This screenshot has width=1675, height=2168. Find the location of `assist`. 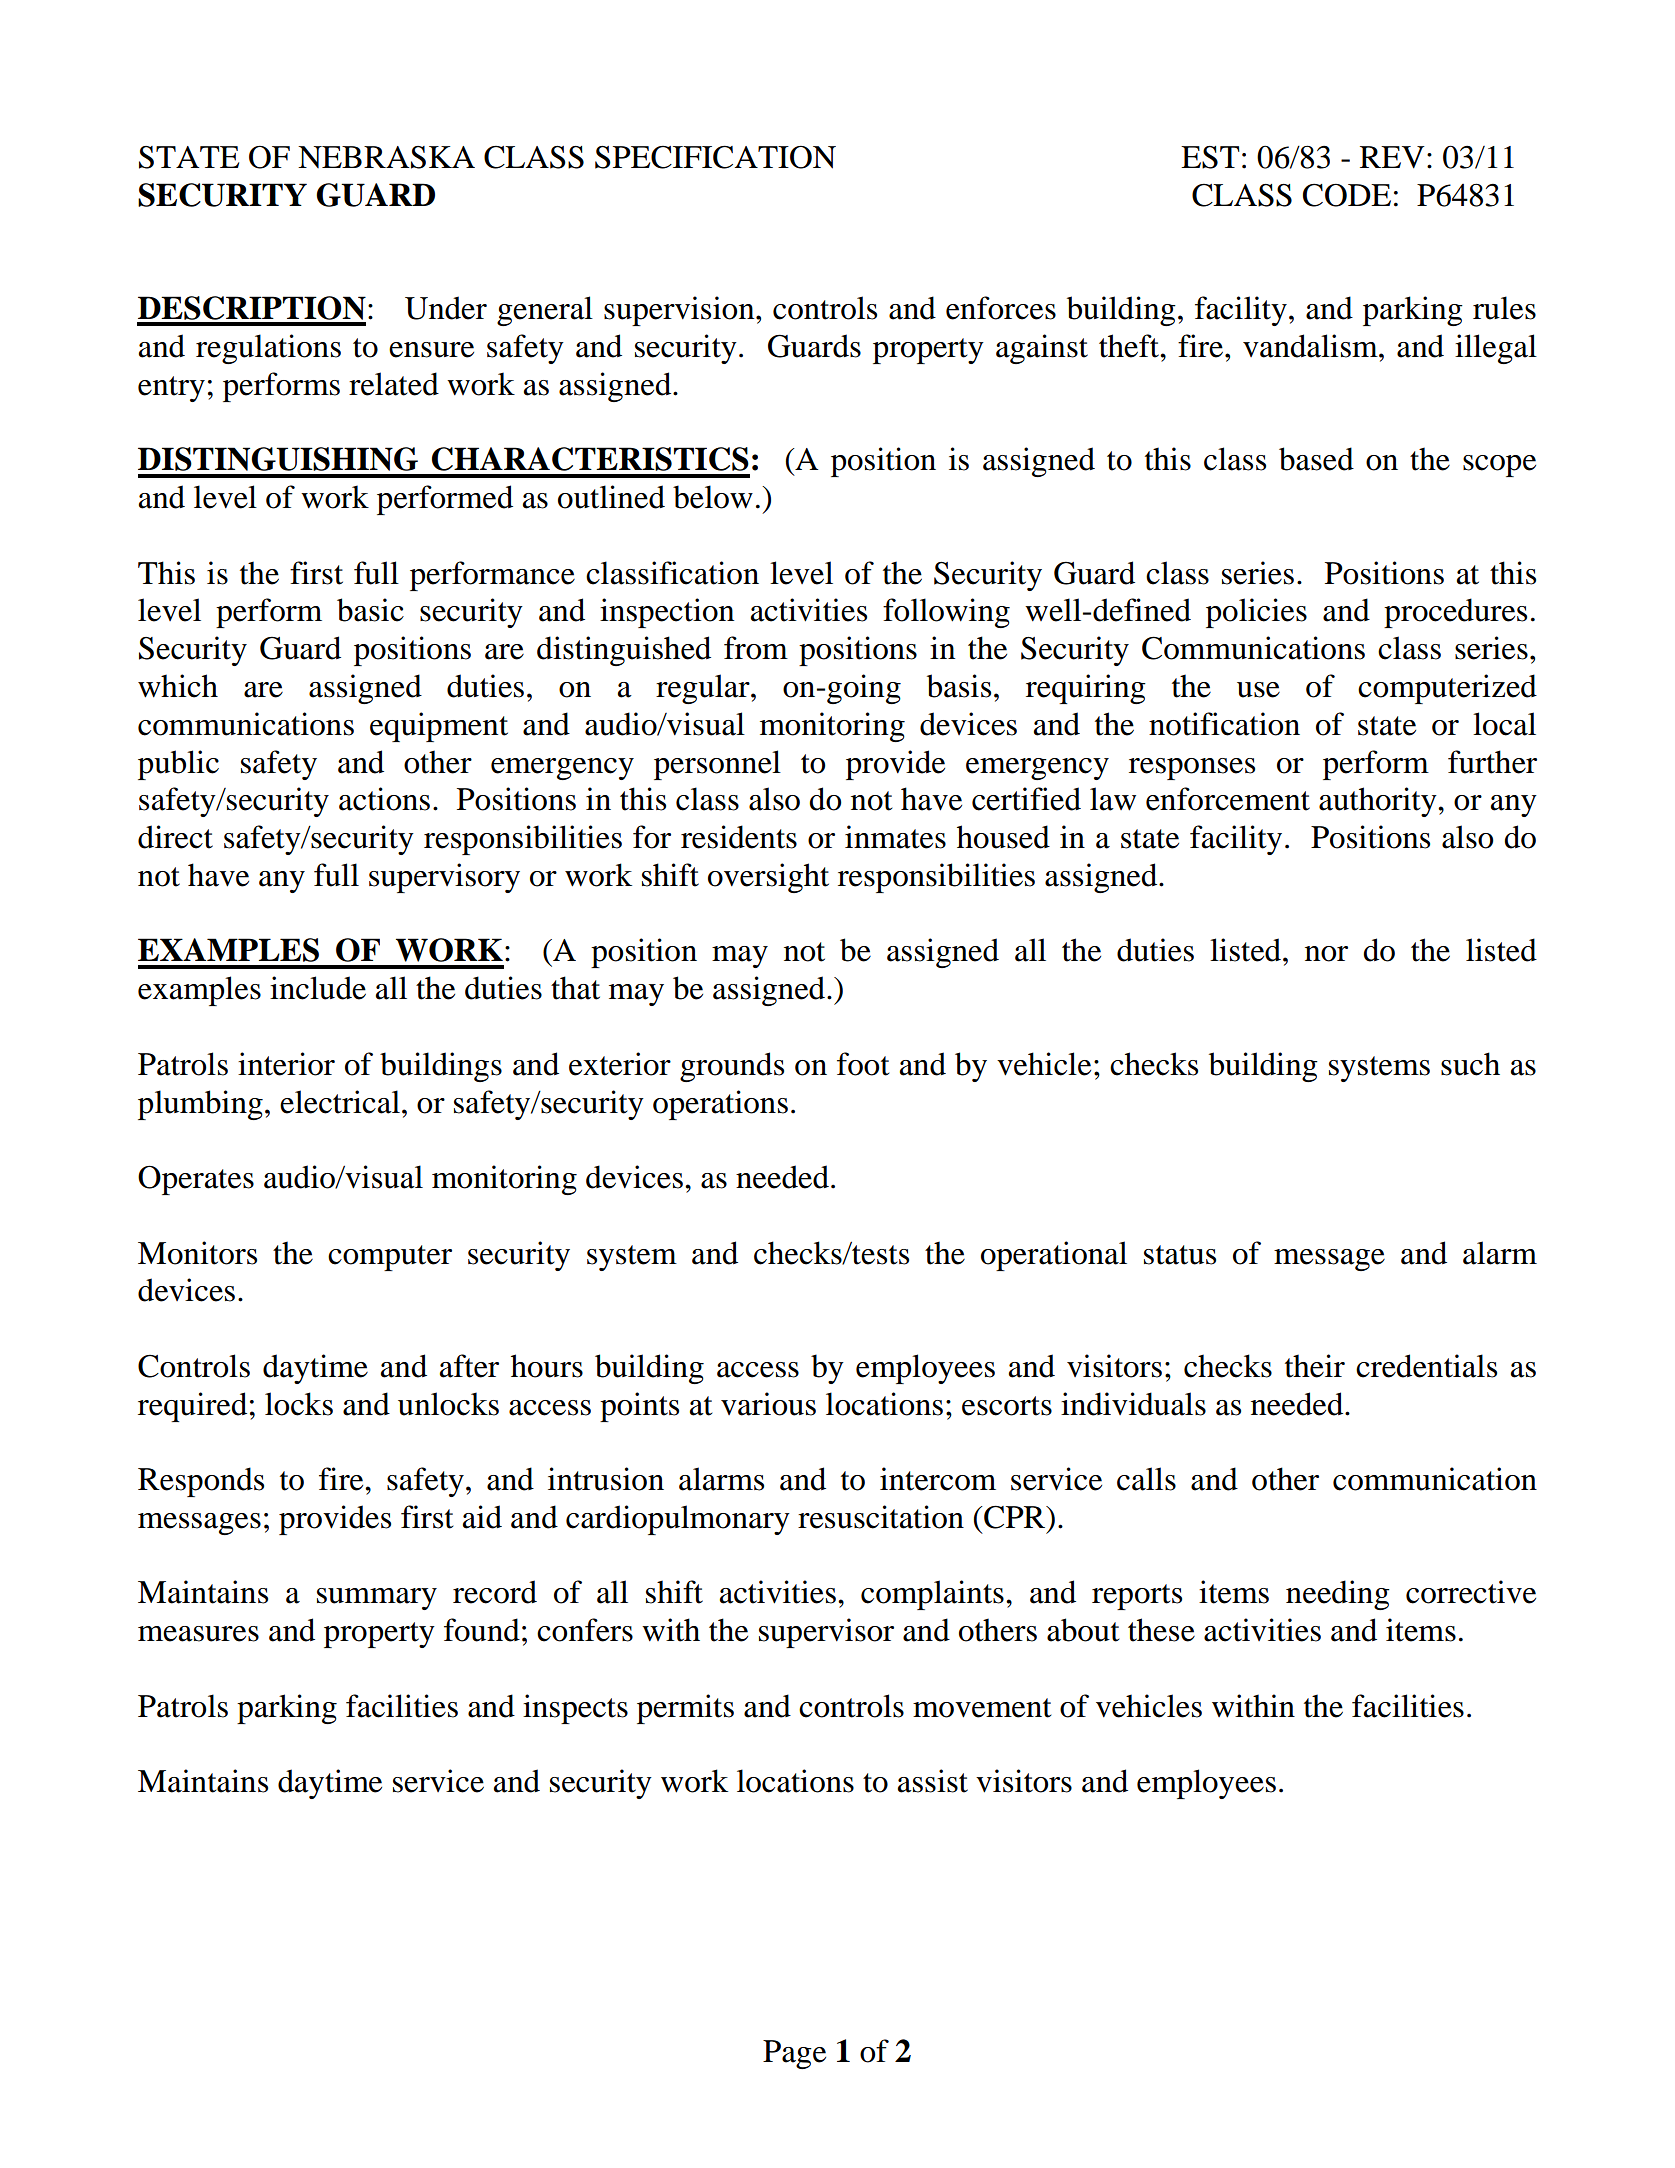

assist is located at coordinates (933, 1781).
